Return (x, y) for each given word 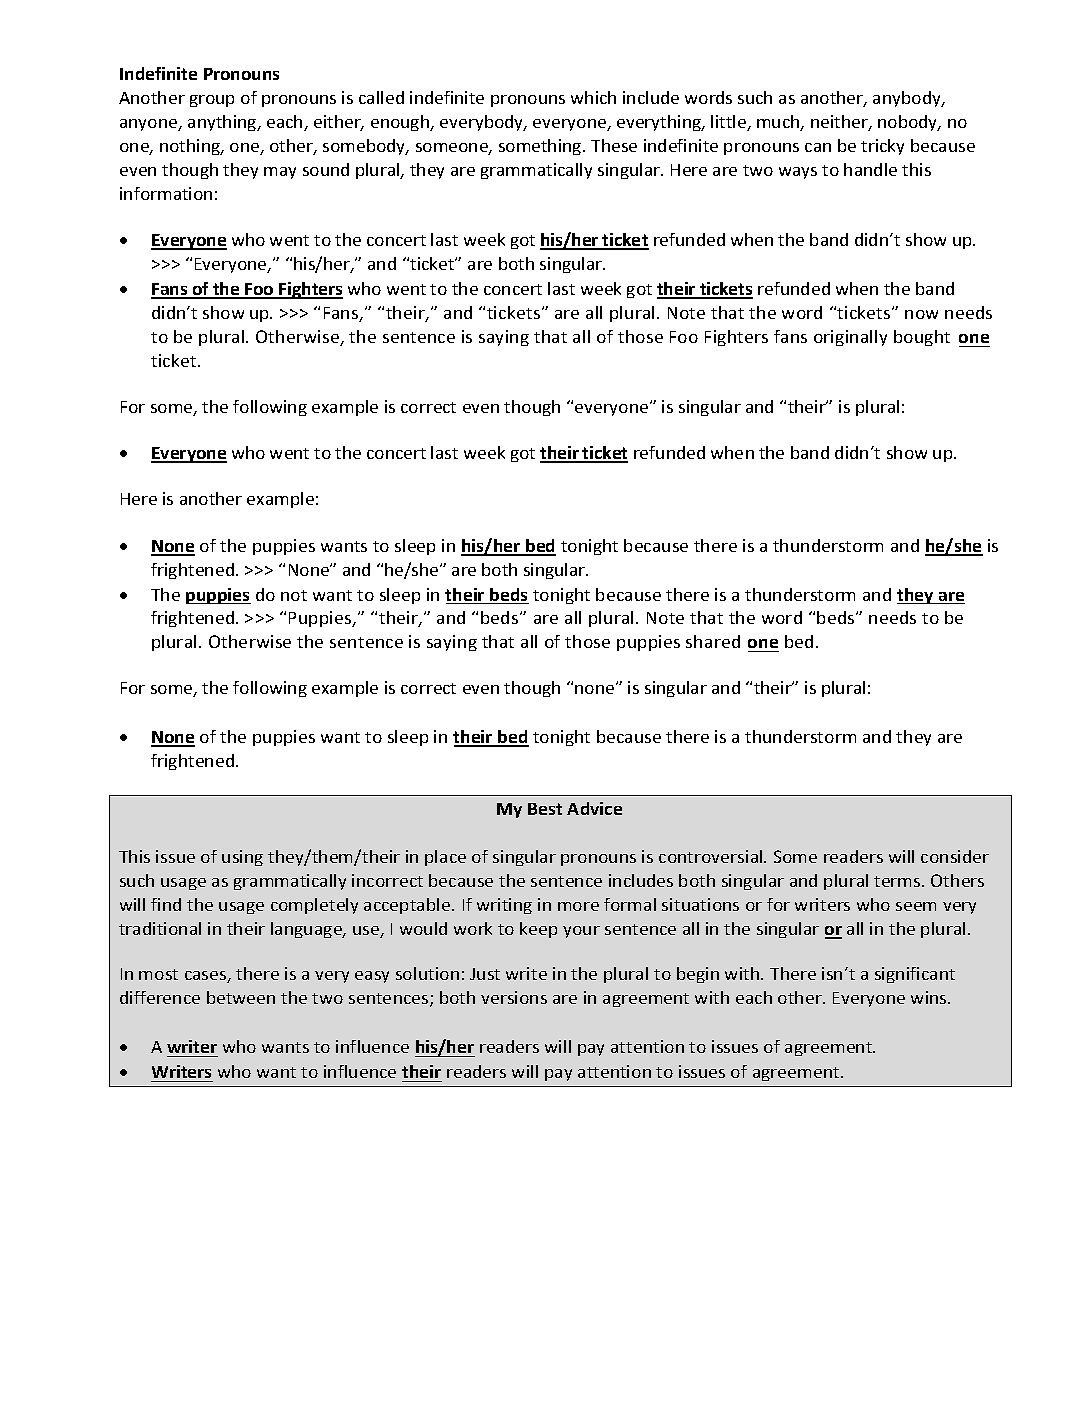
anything (223, 123)
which (593, 97)
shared (713, 641)
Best (545, 809)
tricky (882, 147)
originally (850, 338)
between (241, 997)
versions (514, 997)
